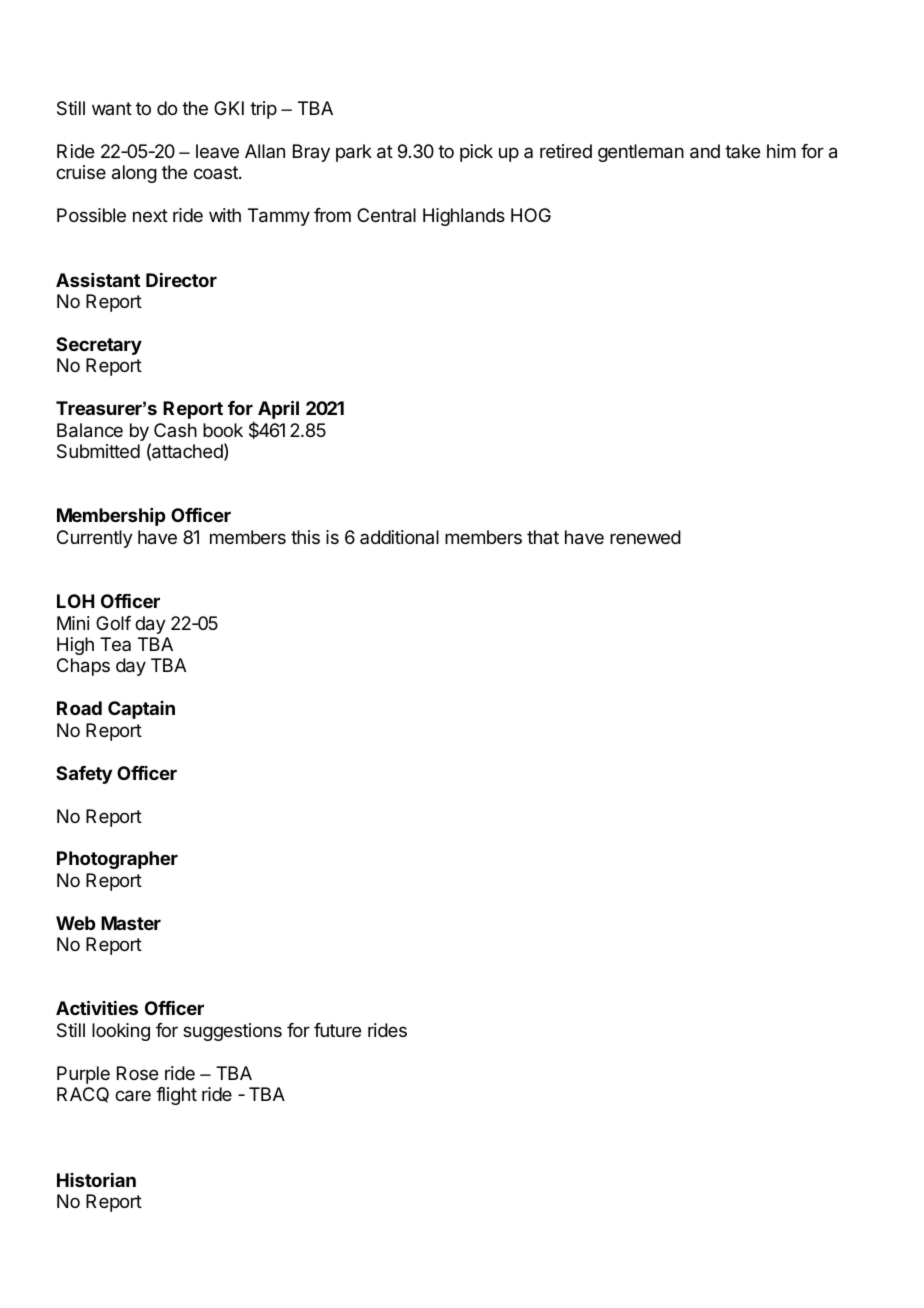 The height and width of the document is (1308, 924). I want to click on flight, so click(176, 1096).
